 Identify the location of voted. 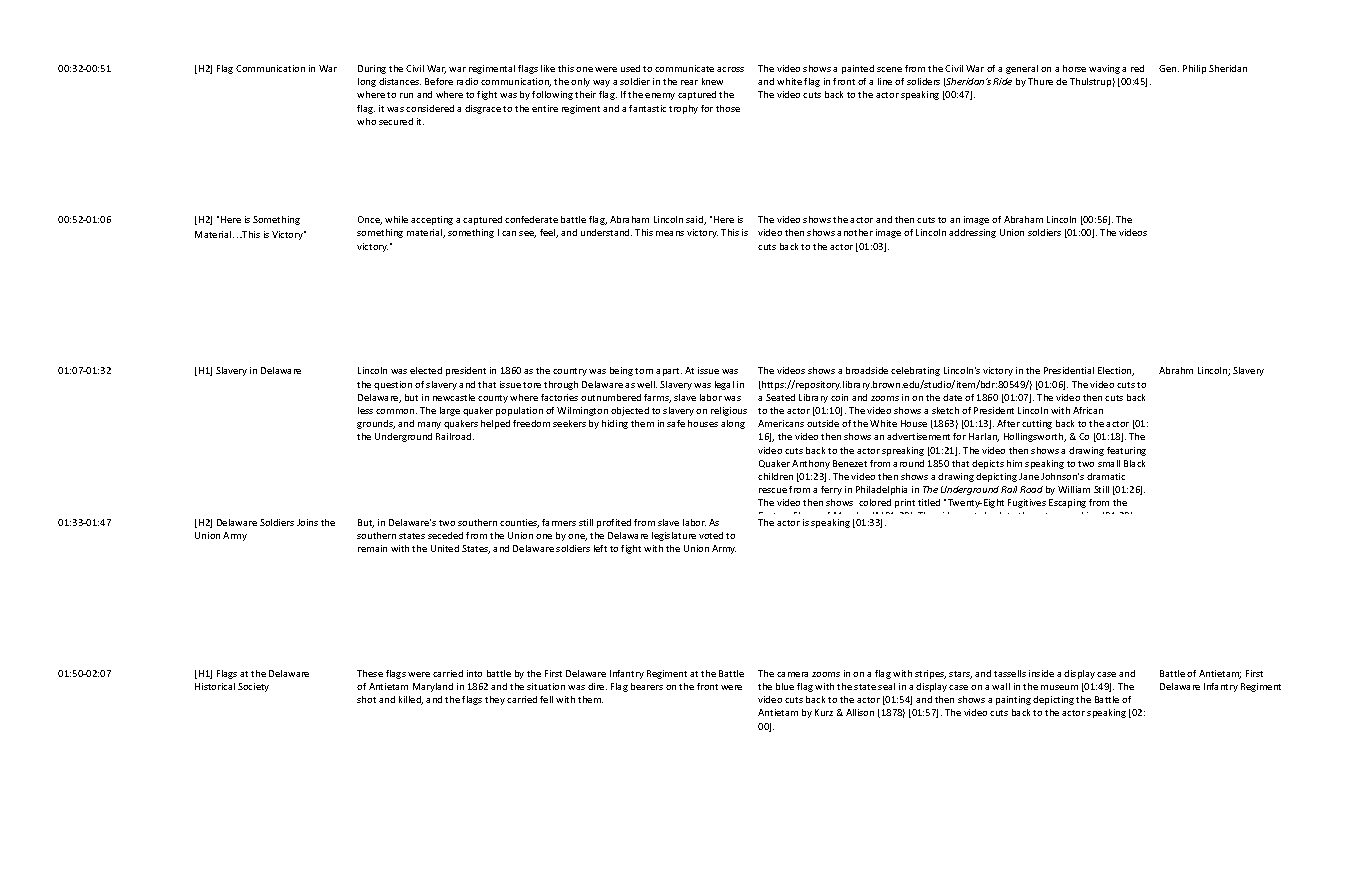
(711, 535).
